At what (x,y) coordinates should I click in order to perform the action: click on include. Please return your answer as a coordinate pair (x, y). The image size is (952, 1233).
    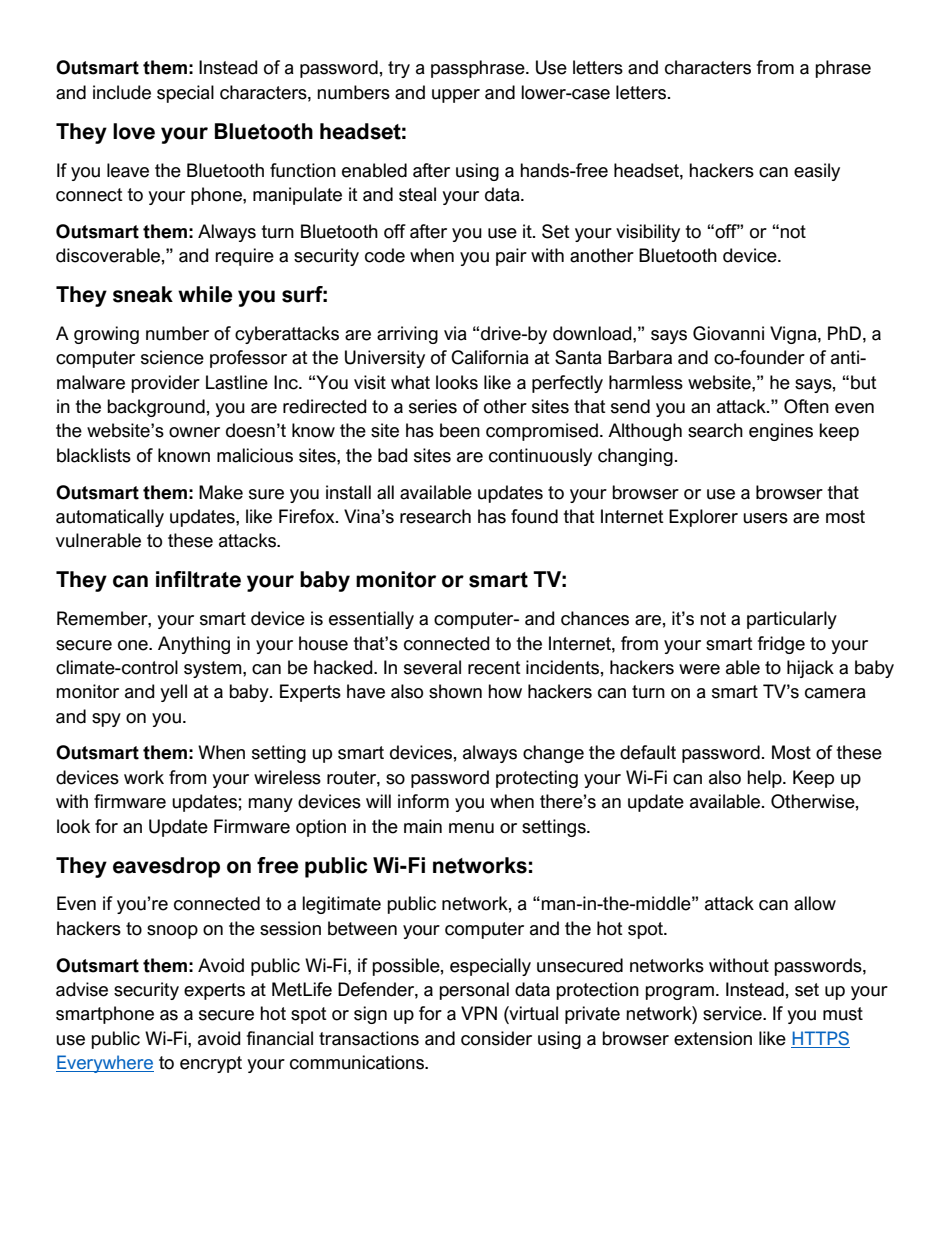
    Looking at the image, I should click on (122, 92).
